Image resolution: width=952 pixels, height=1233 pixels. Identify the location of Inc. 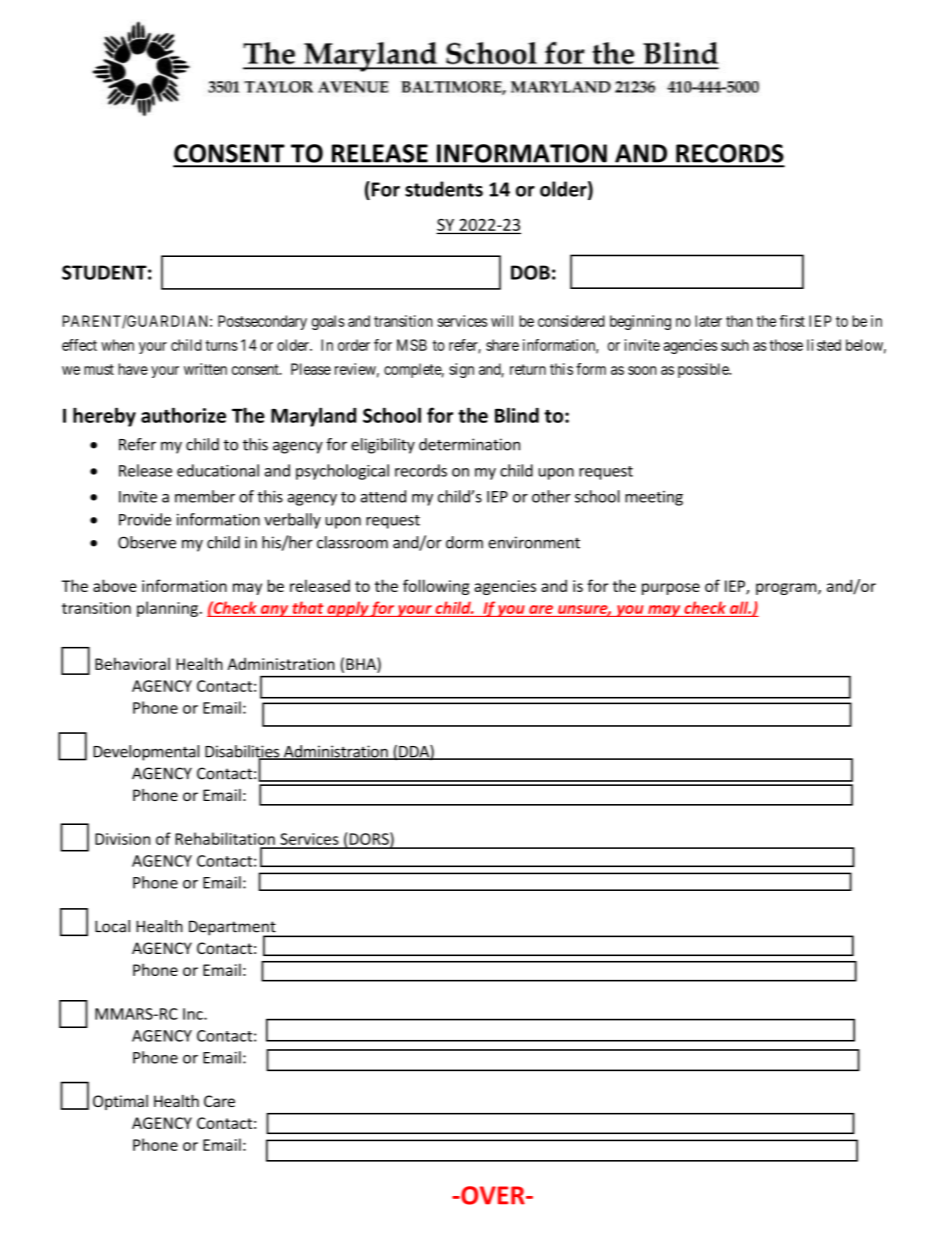
(194, 1014).
